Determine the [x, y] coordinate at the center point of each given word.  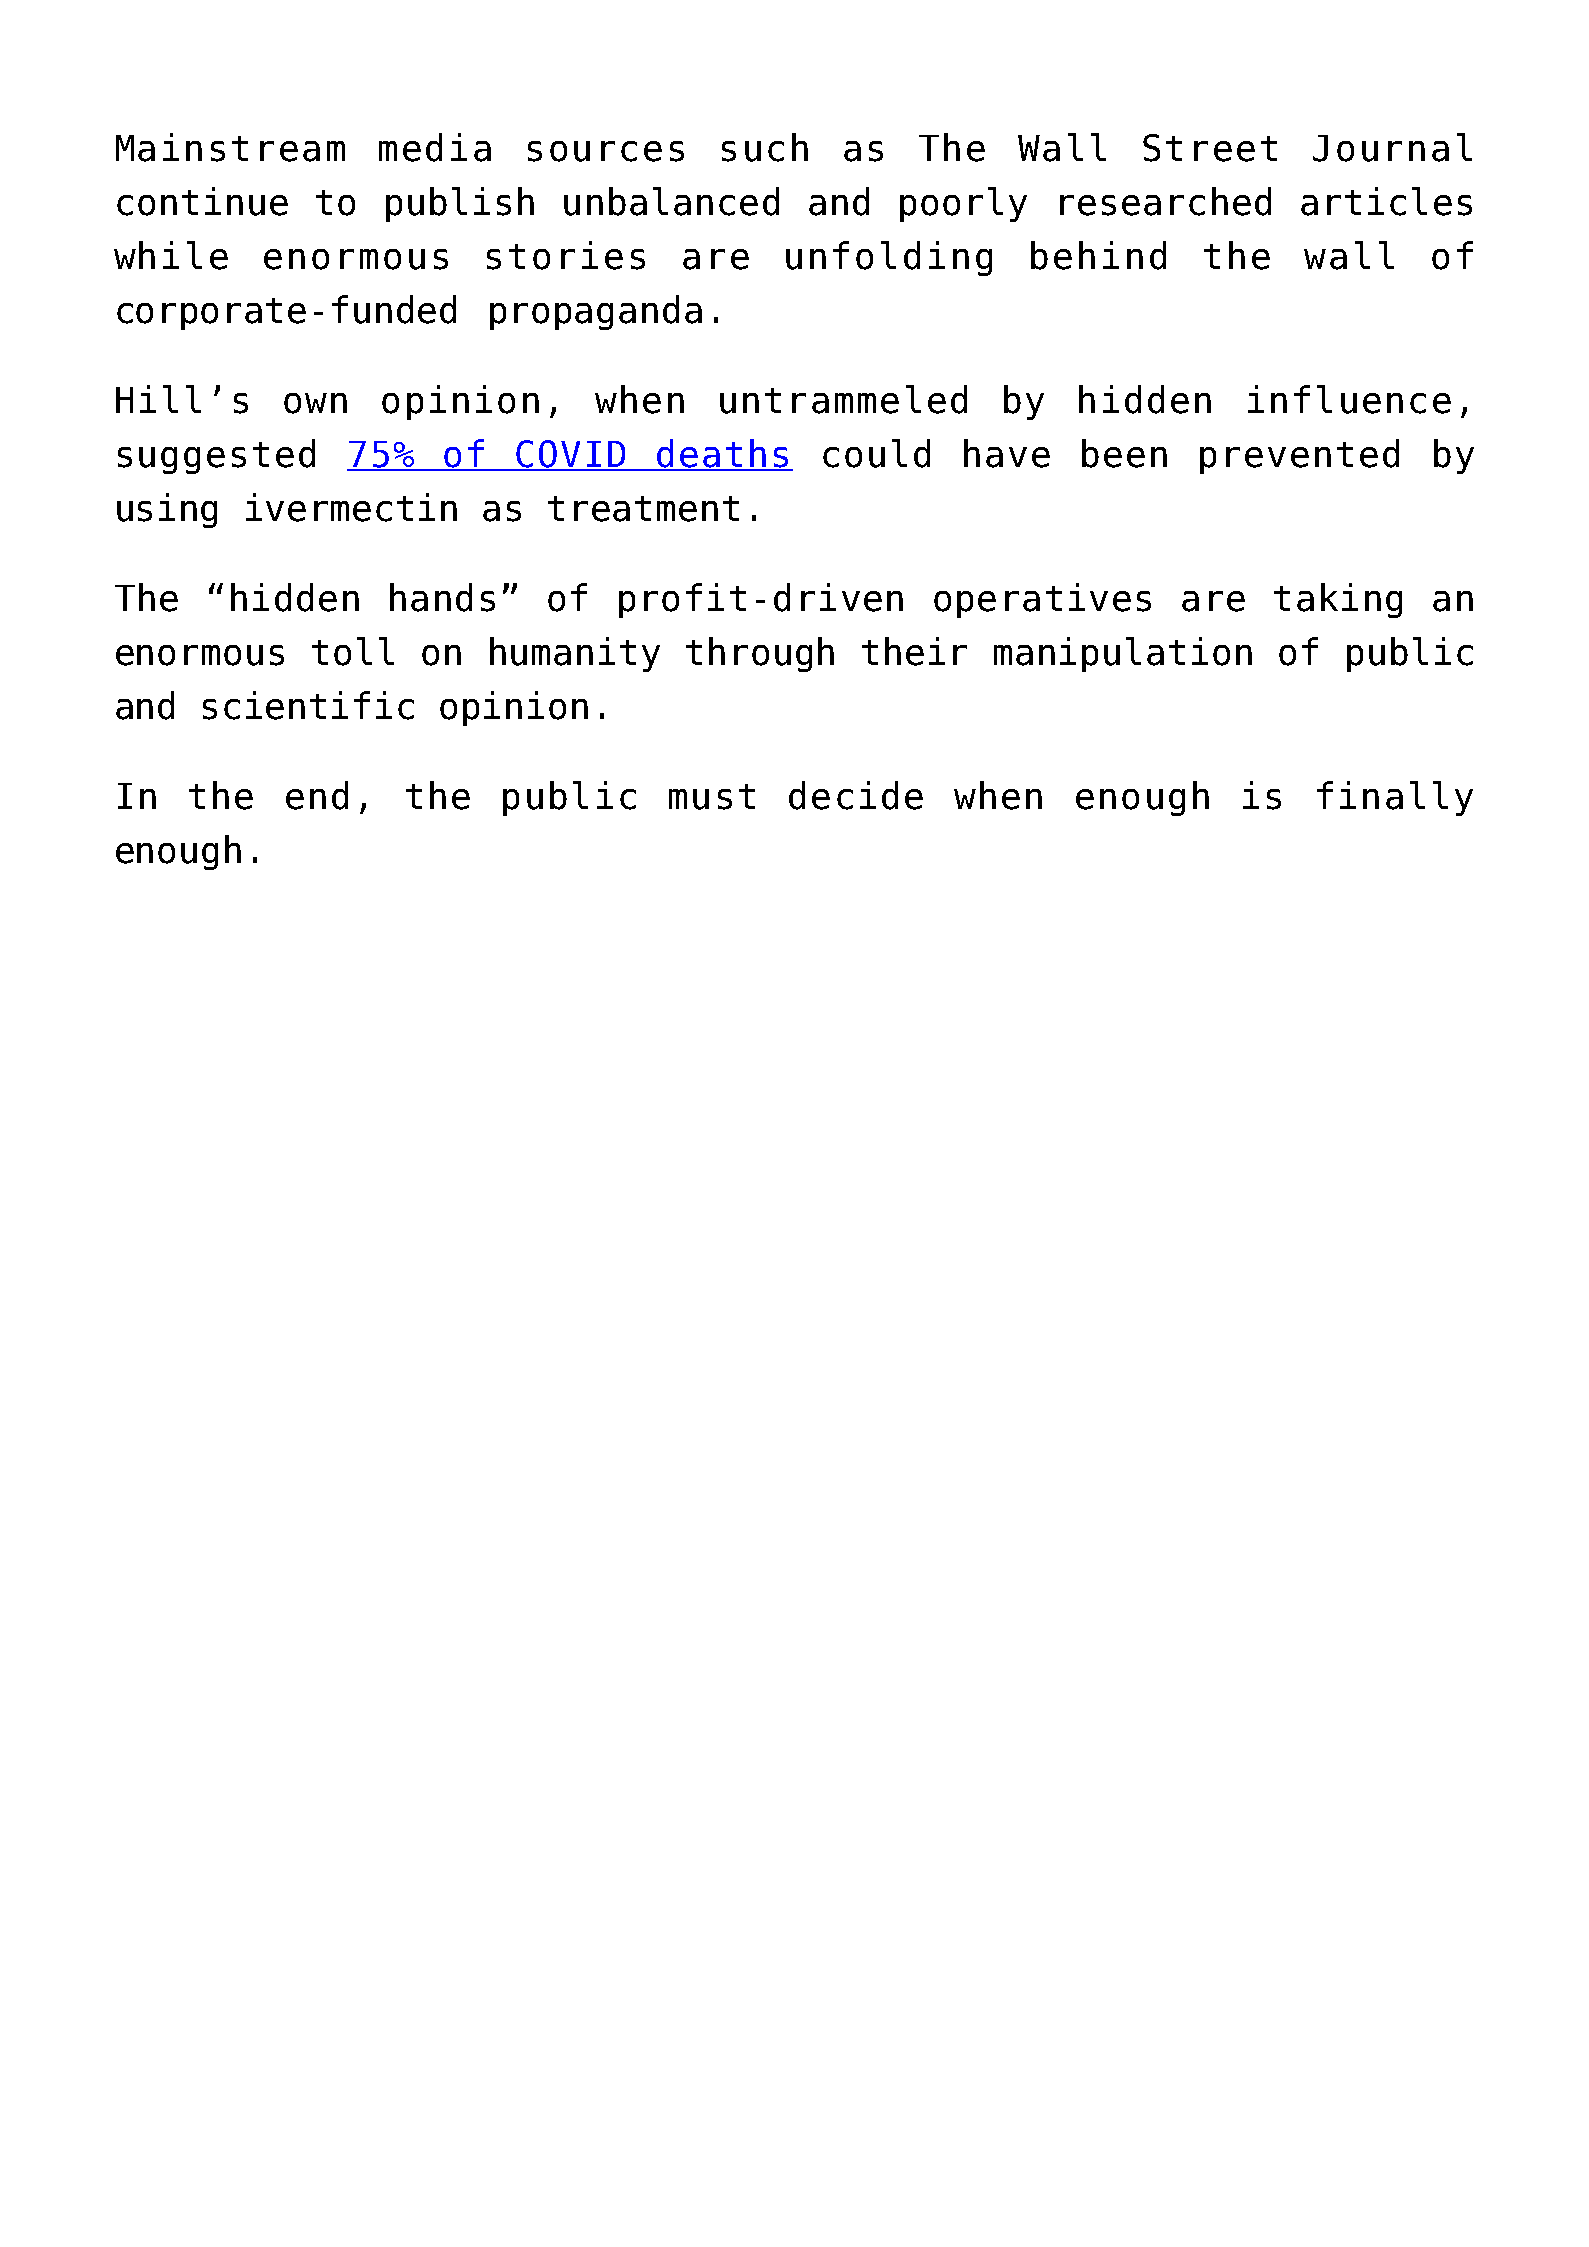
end [317, 795]
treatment [643, 509]
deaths [723, 454]
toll [353, 651]
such [765, 147]
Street [1210, 148]
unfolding [889, 258]
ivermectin [351, 507]
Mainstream [230, 147]
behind [1098, 255]
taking [1338, 600]
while [171, 255]
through [760, 654]
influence [1349, 399]
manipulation [1123, 654]
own [315, 403]
